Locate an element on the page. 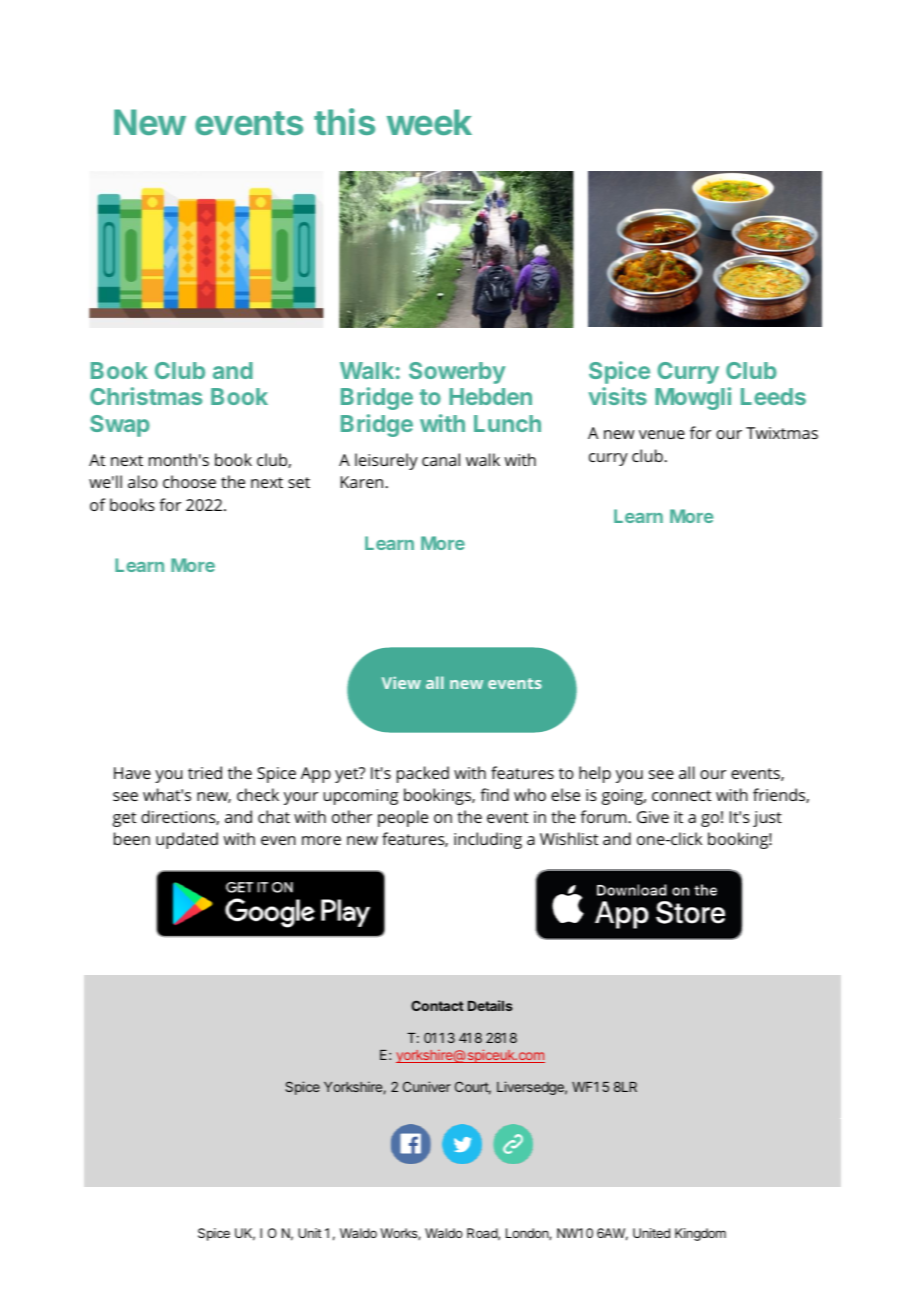 The image size is (924, 1308). this is located at coordinates (344, 121).
